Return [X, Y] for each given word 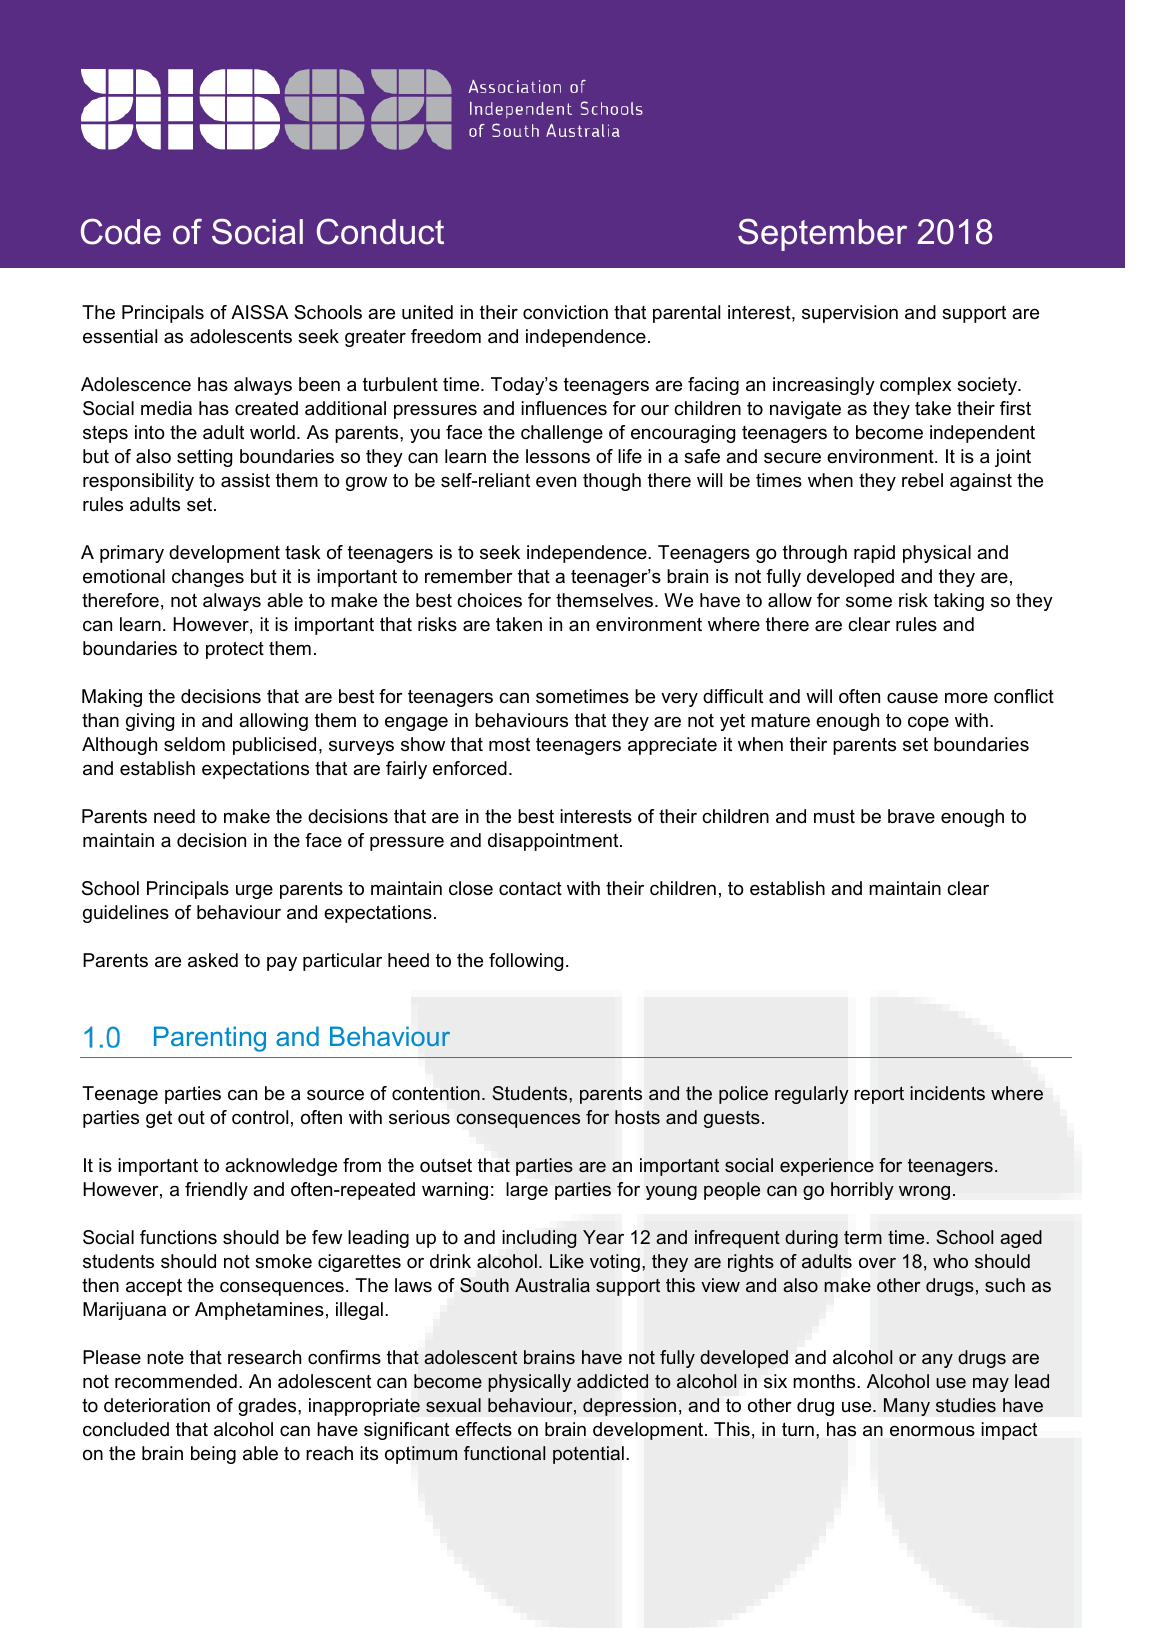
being [213, 1455]
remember [469, 576]
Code [121, 231]
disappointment [554, 842]
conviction [565, 312]
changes [208, 578]
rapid [874, 554]
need [174, 816]
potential [588, 1455]
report [879, 1095]
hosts [637, 1117]
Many [907, 1407]
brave [911, 816]
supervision [850, 314]
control [260, 1117]
